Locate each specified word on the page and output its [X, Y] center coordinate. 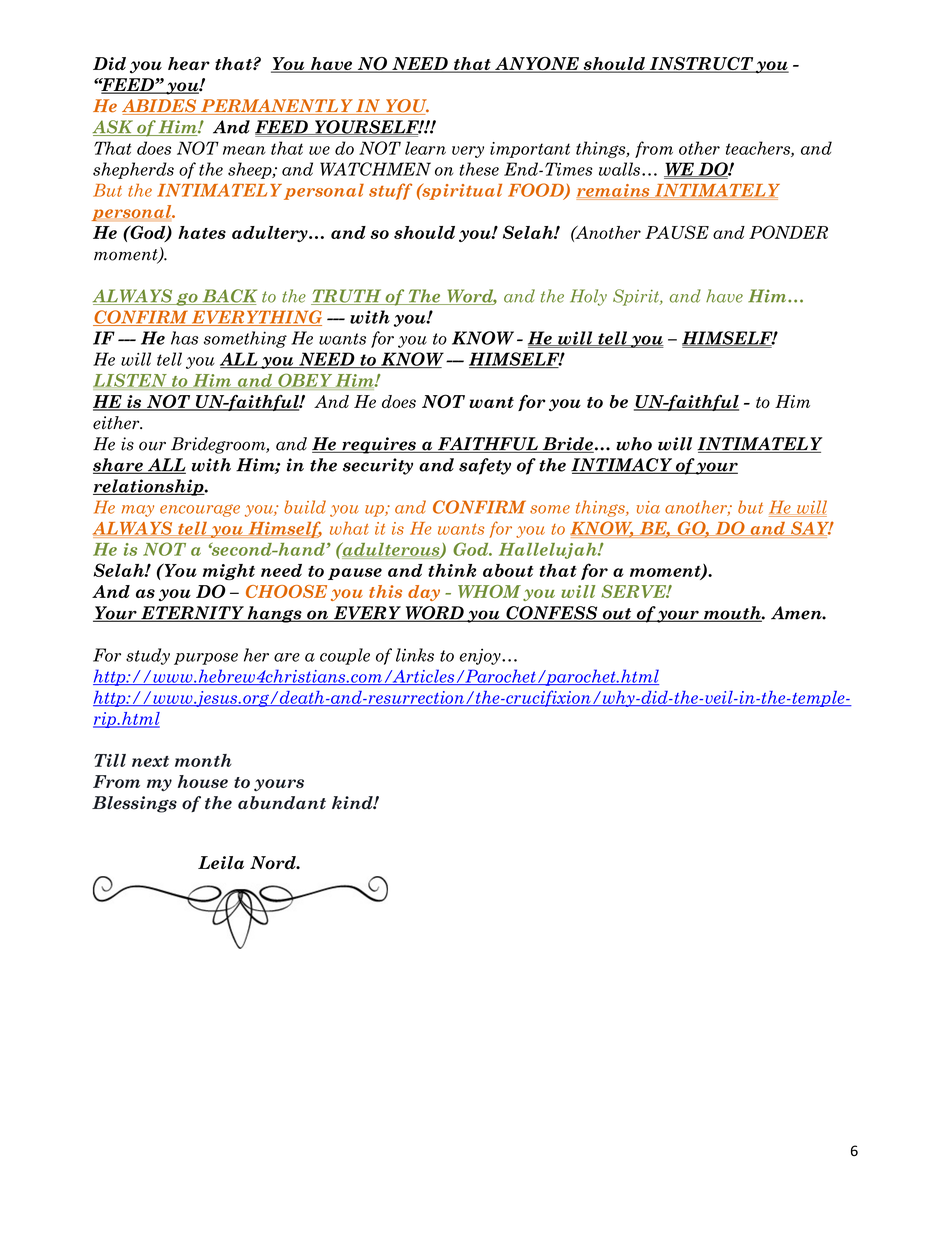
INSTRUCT [701, 65]
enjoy [481, 656]
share [119, 466]
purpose [206, 659]
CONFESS [552, 614]
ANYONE [537, 65]
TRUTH [347, 297]
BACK [228, 297]
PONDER [788, 232]
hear [189, 63]
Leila [221, 862]
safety [485, 466]
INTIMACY [623, 466]
